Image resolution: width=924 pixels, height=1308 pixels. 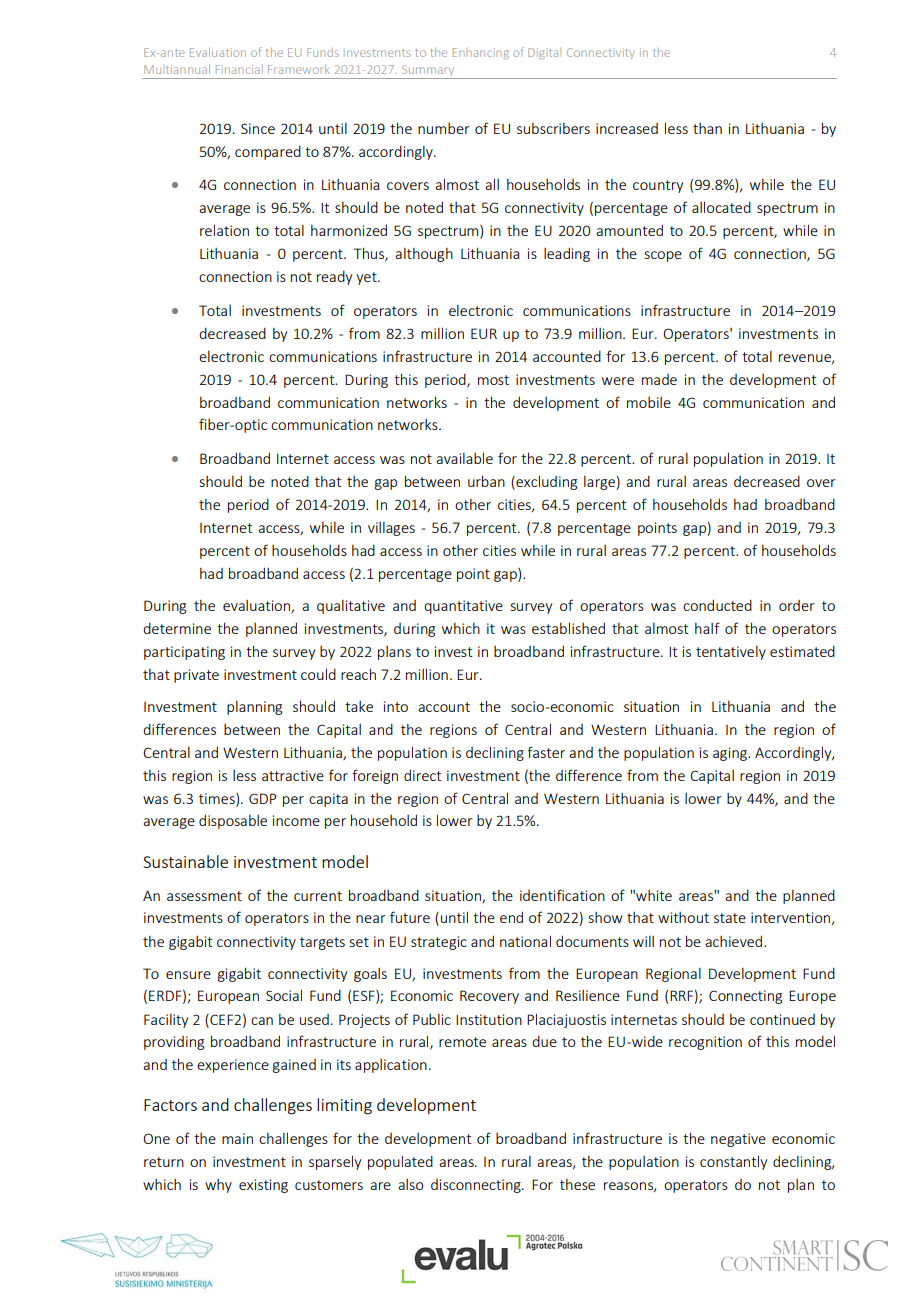 I want to click on achieved, so click(x=735, y=941).
